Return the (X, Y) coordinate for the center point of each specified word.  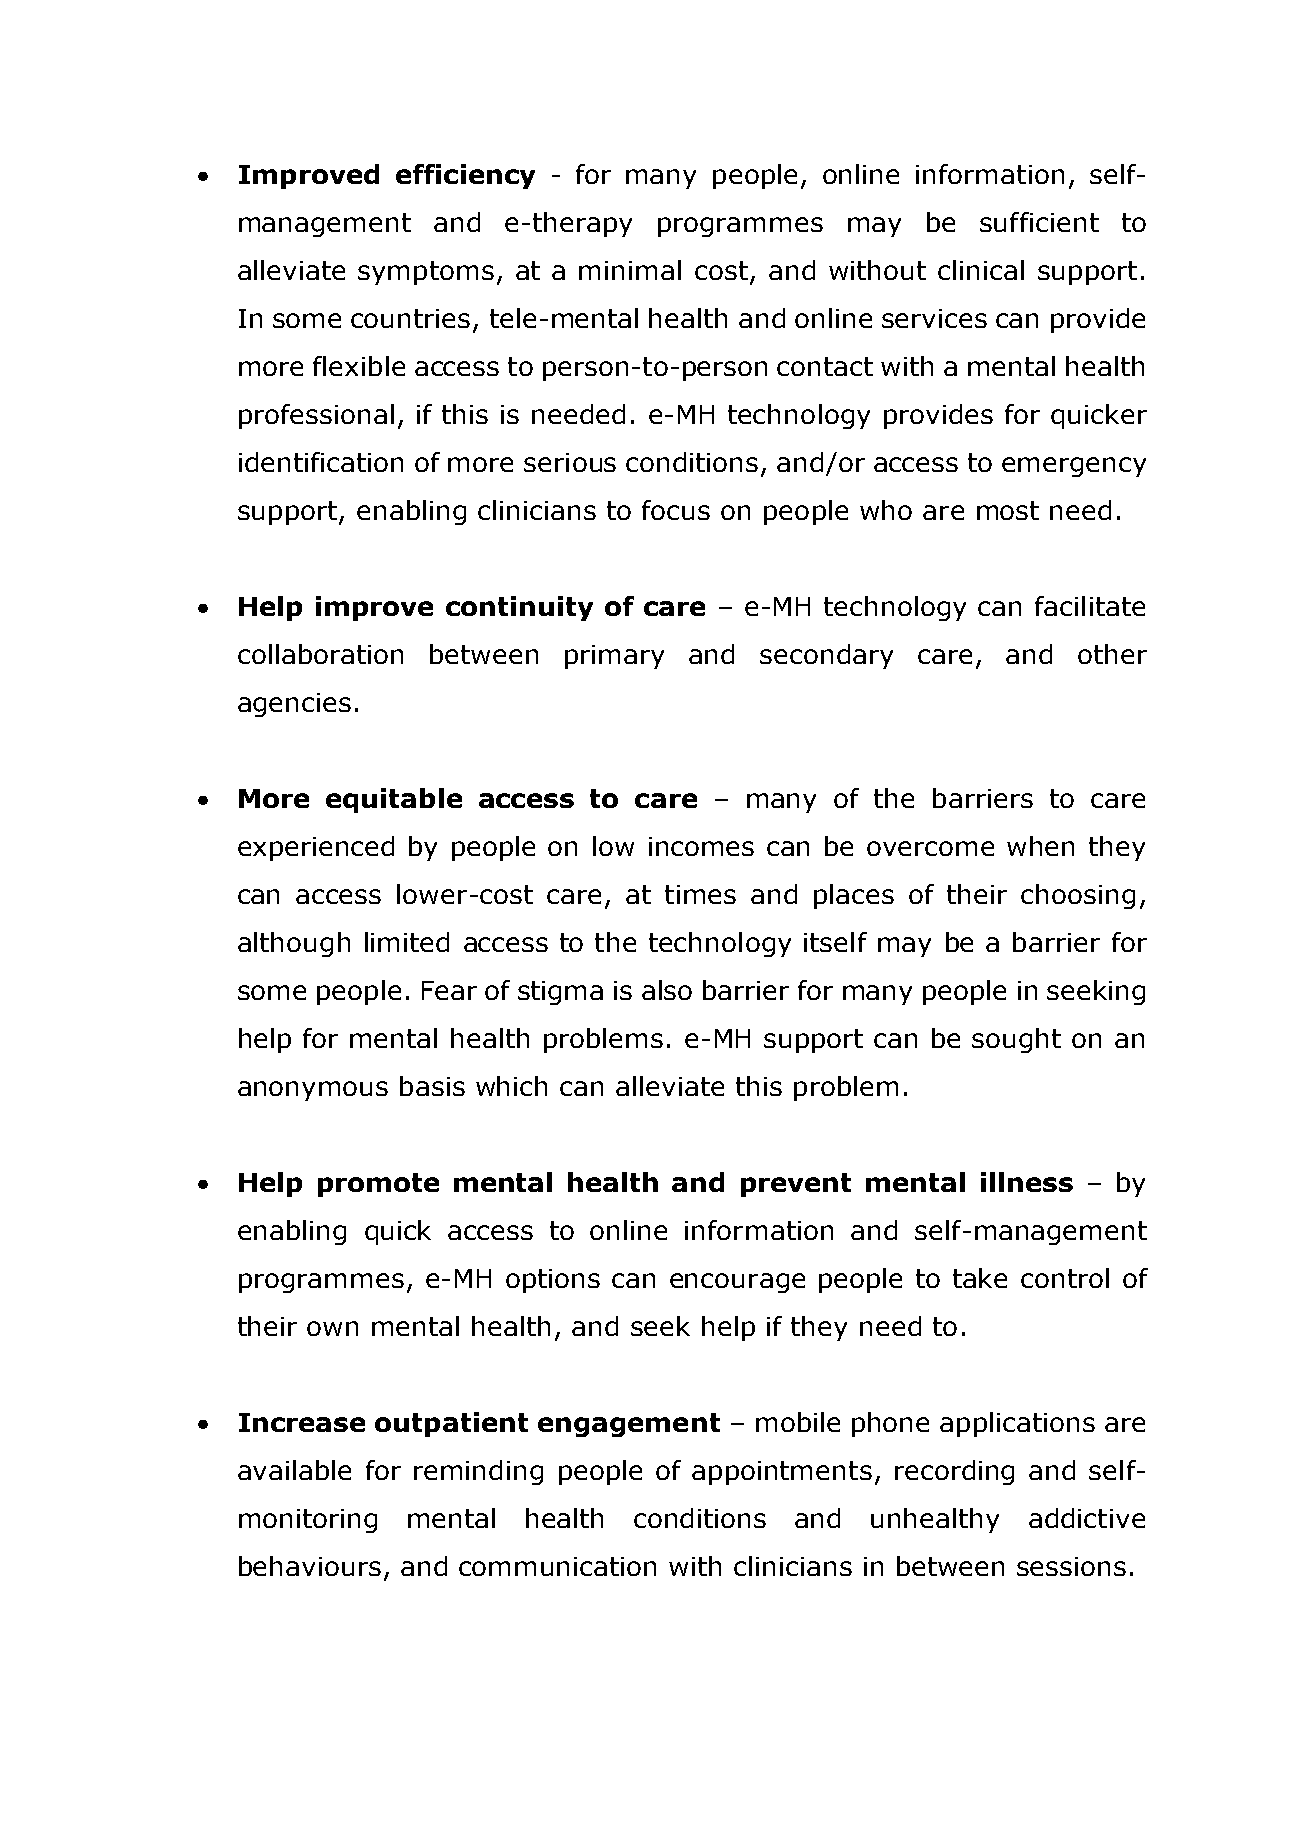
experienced (316, 848)
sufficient (1039, 222)
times (700, 894)
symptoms (426, 273)
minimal (630, 270)
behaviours (310, 1566)
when (1040, 846)
